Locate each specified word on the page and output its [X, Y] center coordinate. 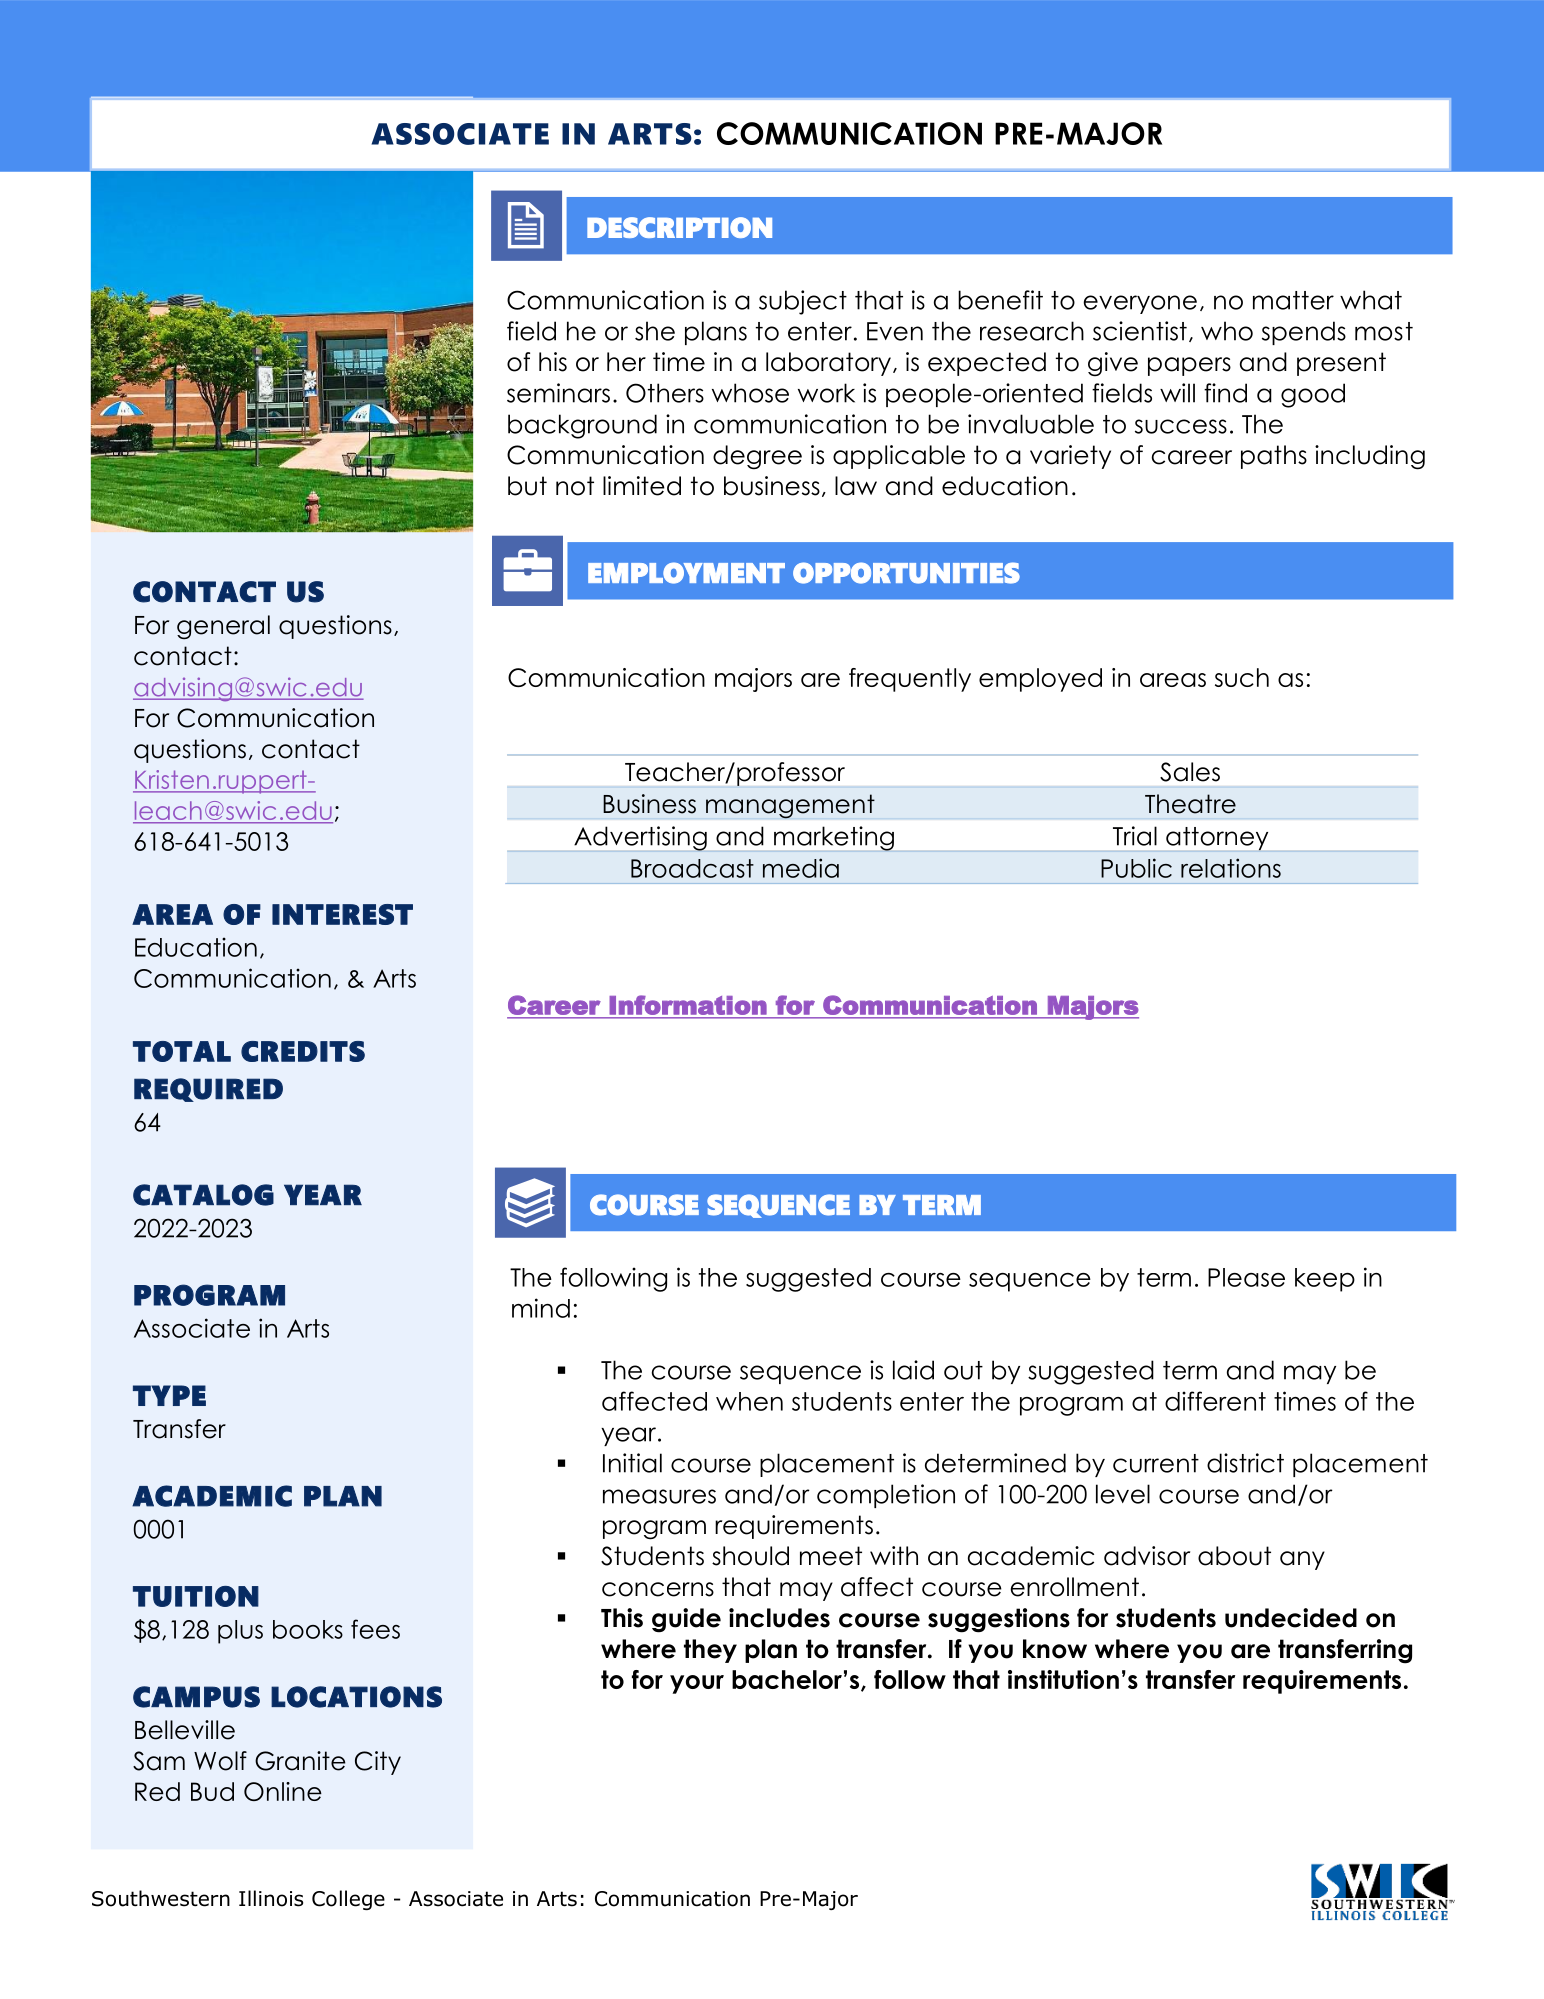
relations [1231, 868]
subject [803, 302]
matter [1293, 300]
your [697, 1684]
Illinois [271, 1898]
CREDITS [303, 1051]
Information [688, 1005]
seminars [558, 393]
